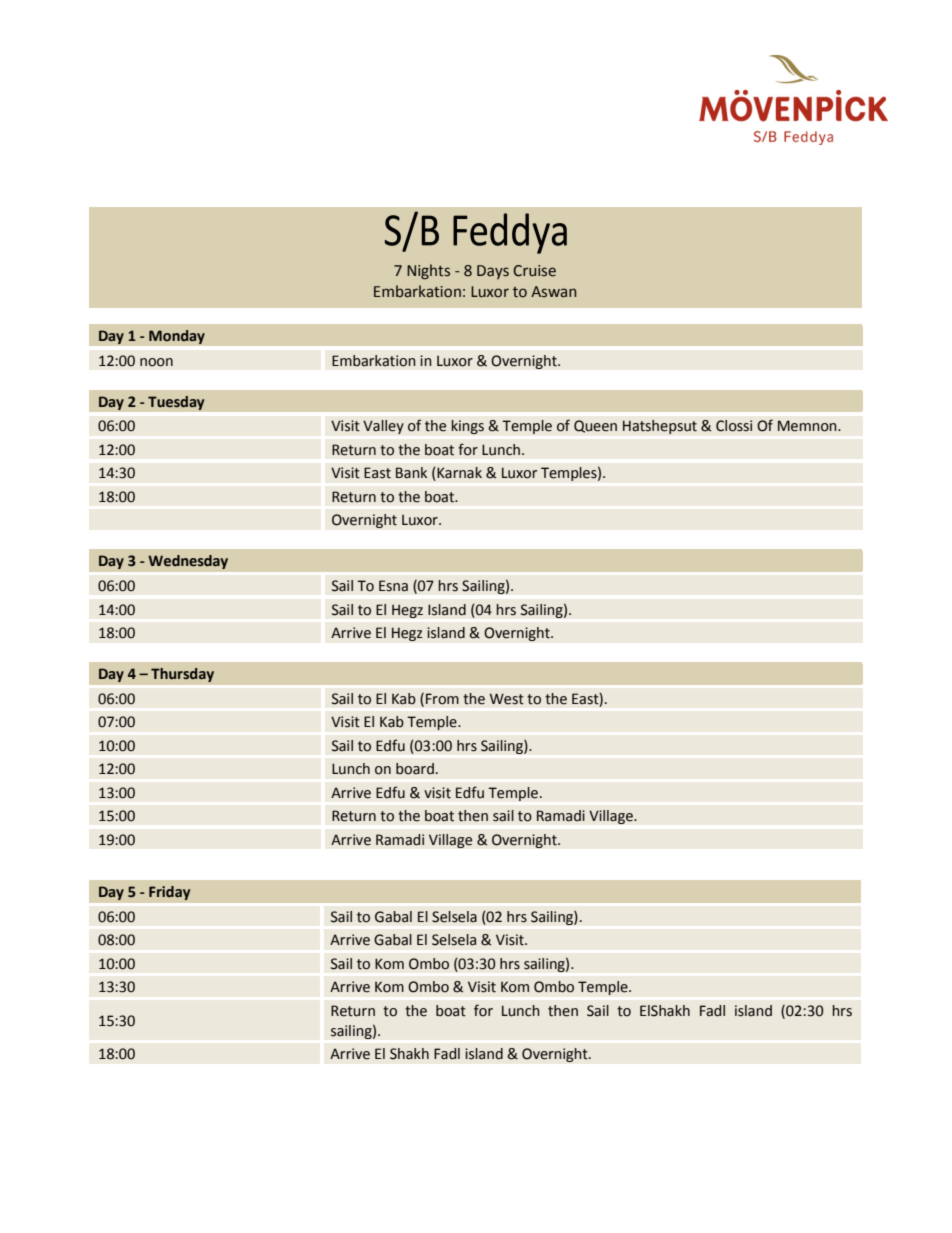 The height and width of the document is (1233, 952). Describe the element at coordinates (188, 562) in the document. I see `Wednesday` at that location.
